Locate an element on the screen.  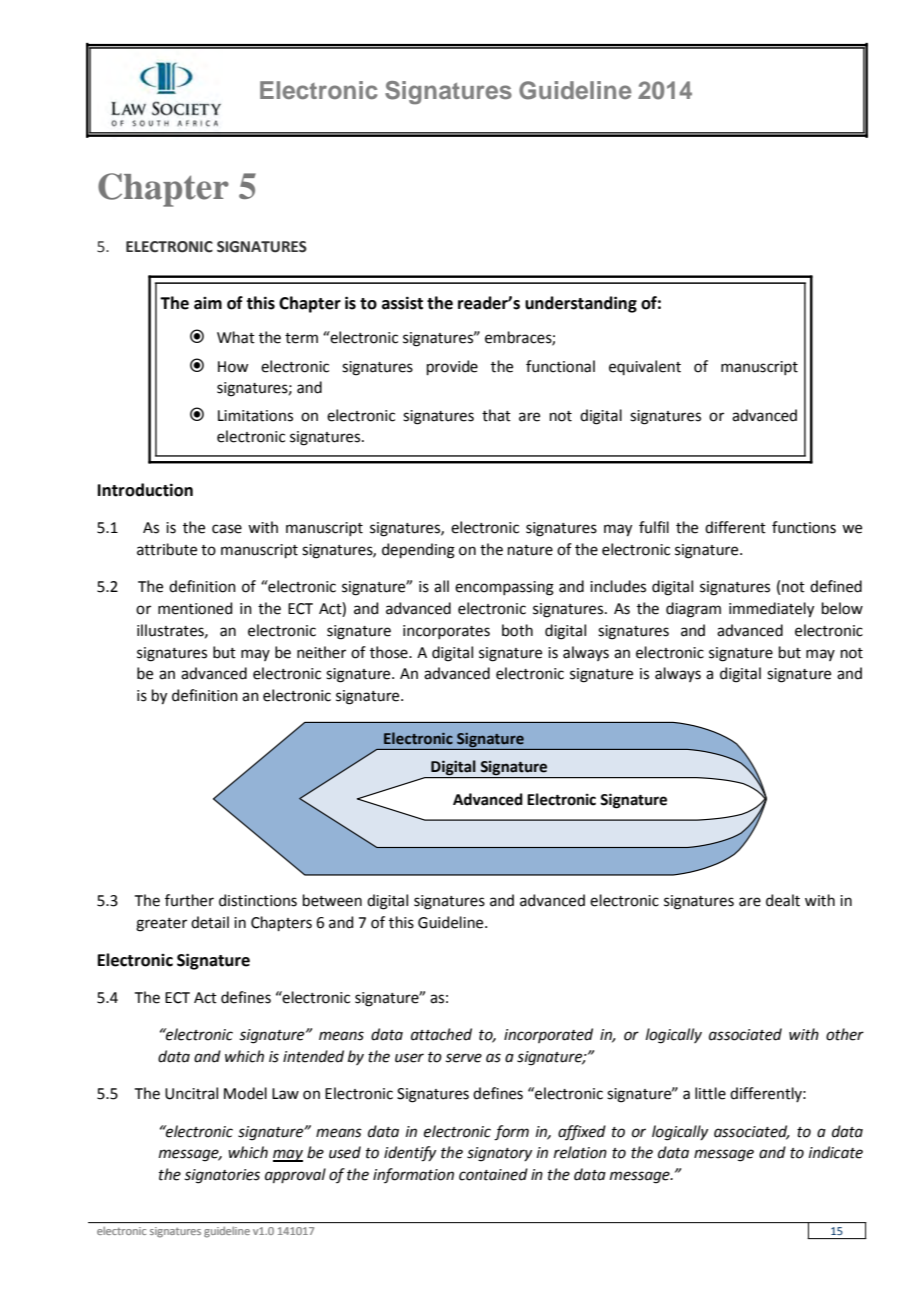
signatories is located at coordinates (222, 1176).
